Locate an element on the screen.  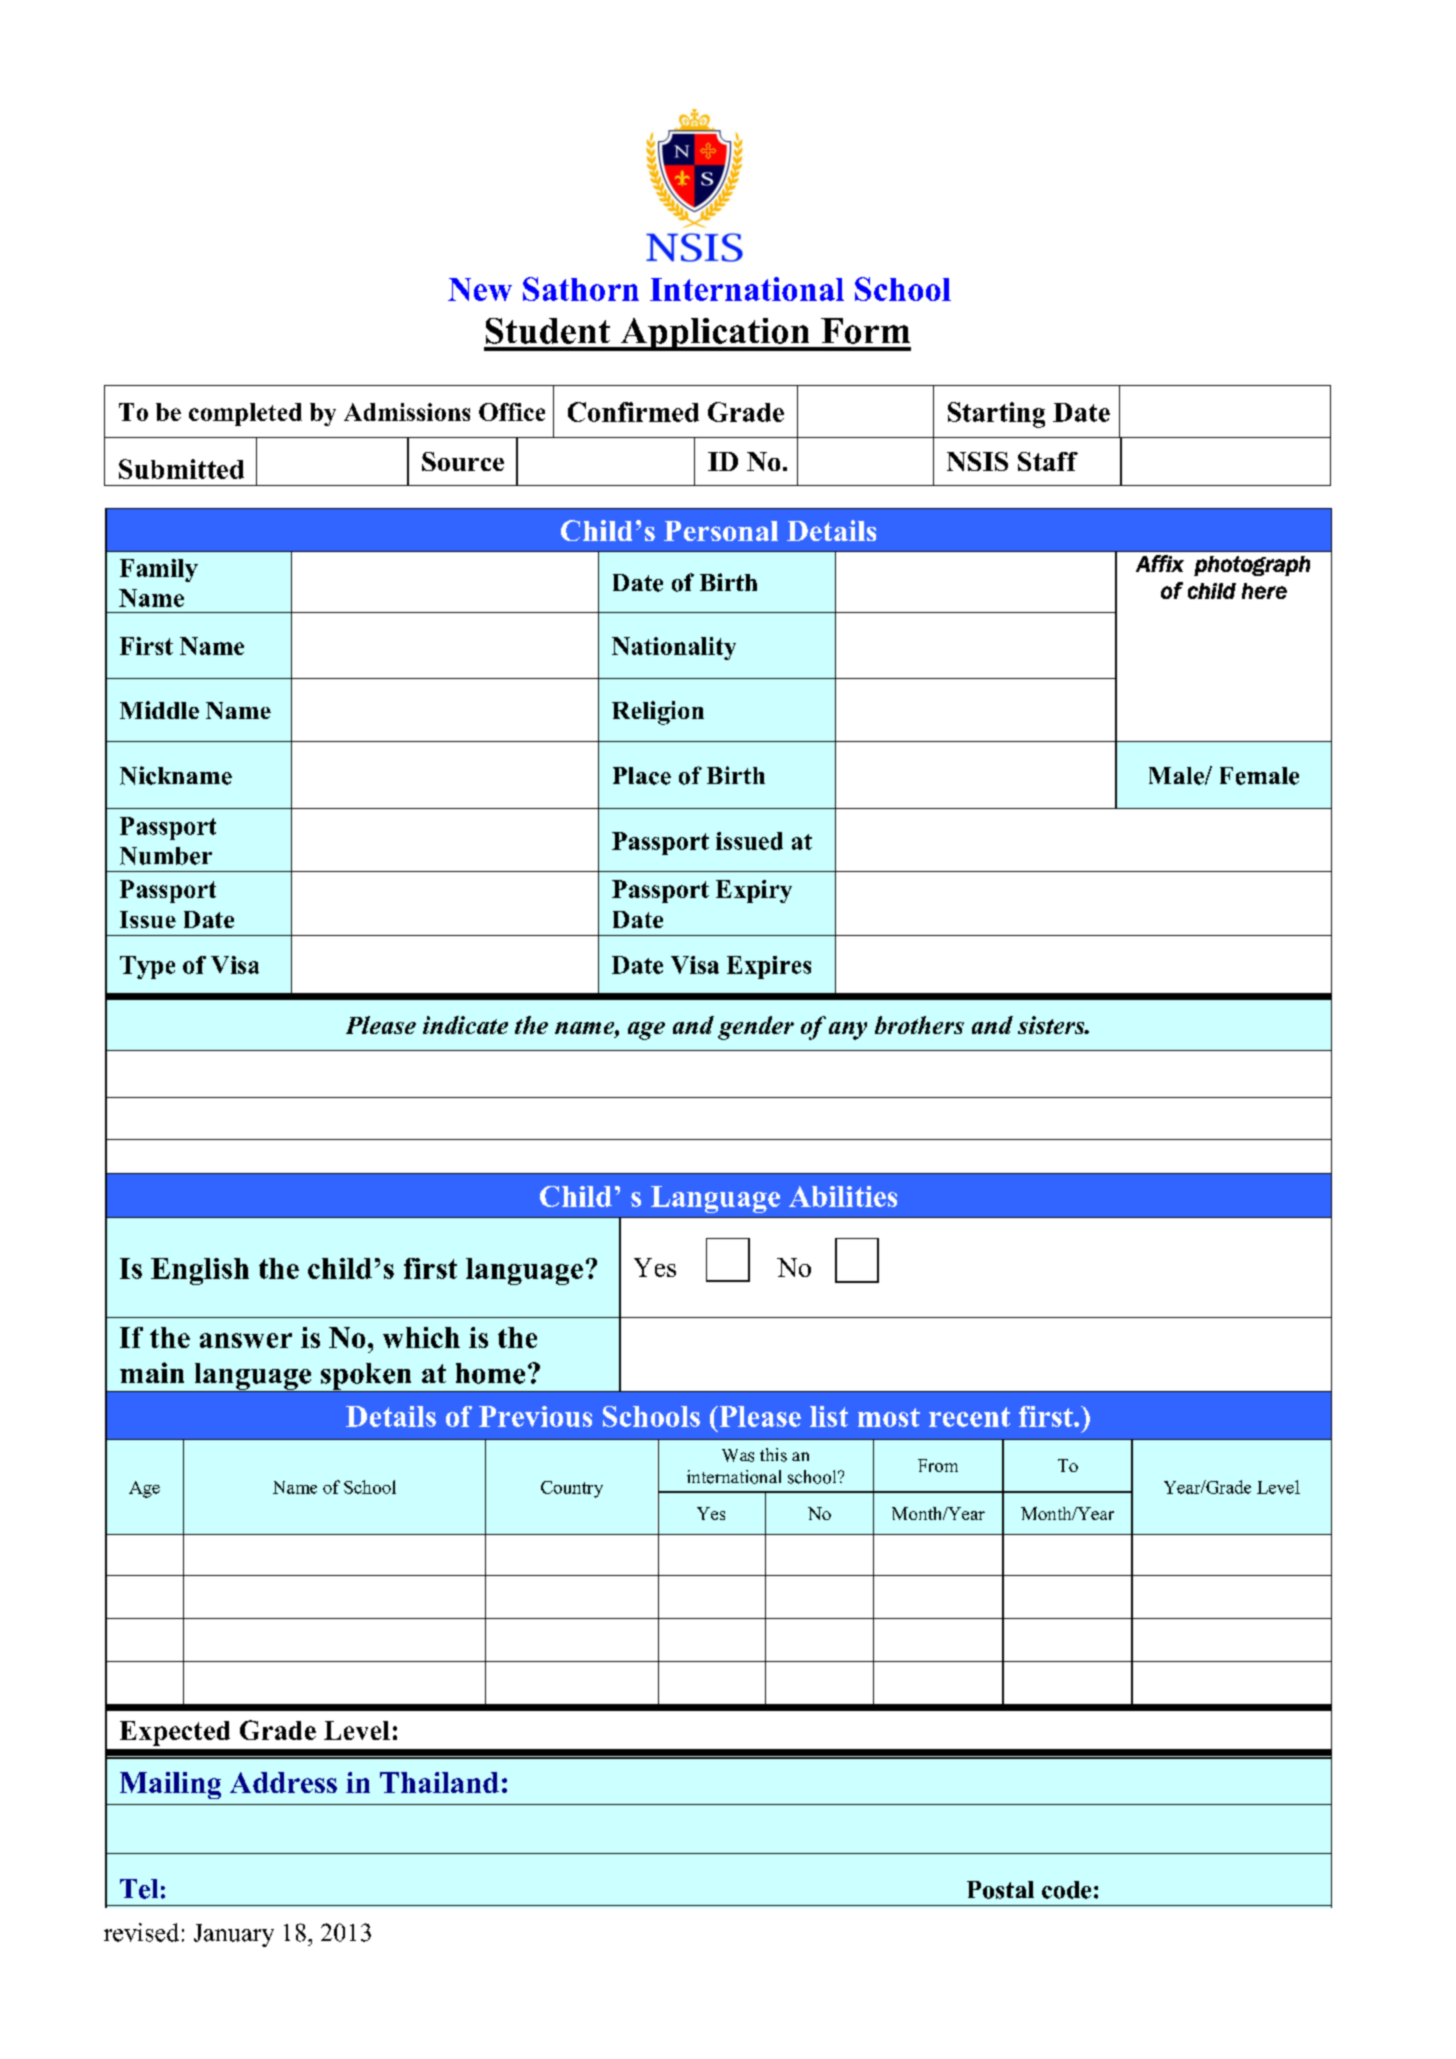
Application is located at coordinates (715, 334).
